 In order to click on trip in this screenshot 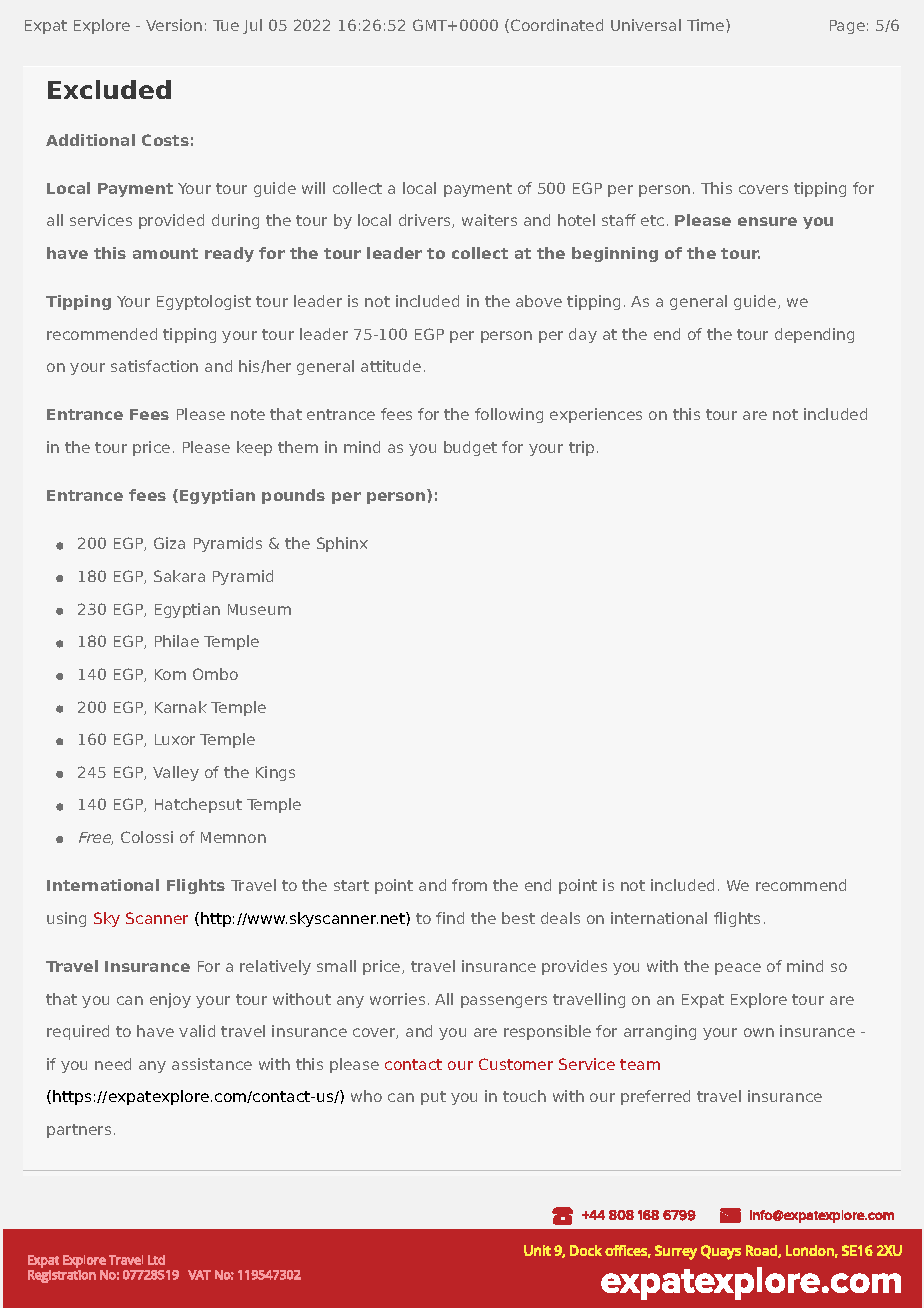, I will do `click(581, 448)`.
